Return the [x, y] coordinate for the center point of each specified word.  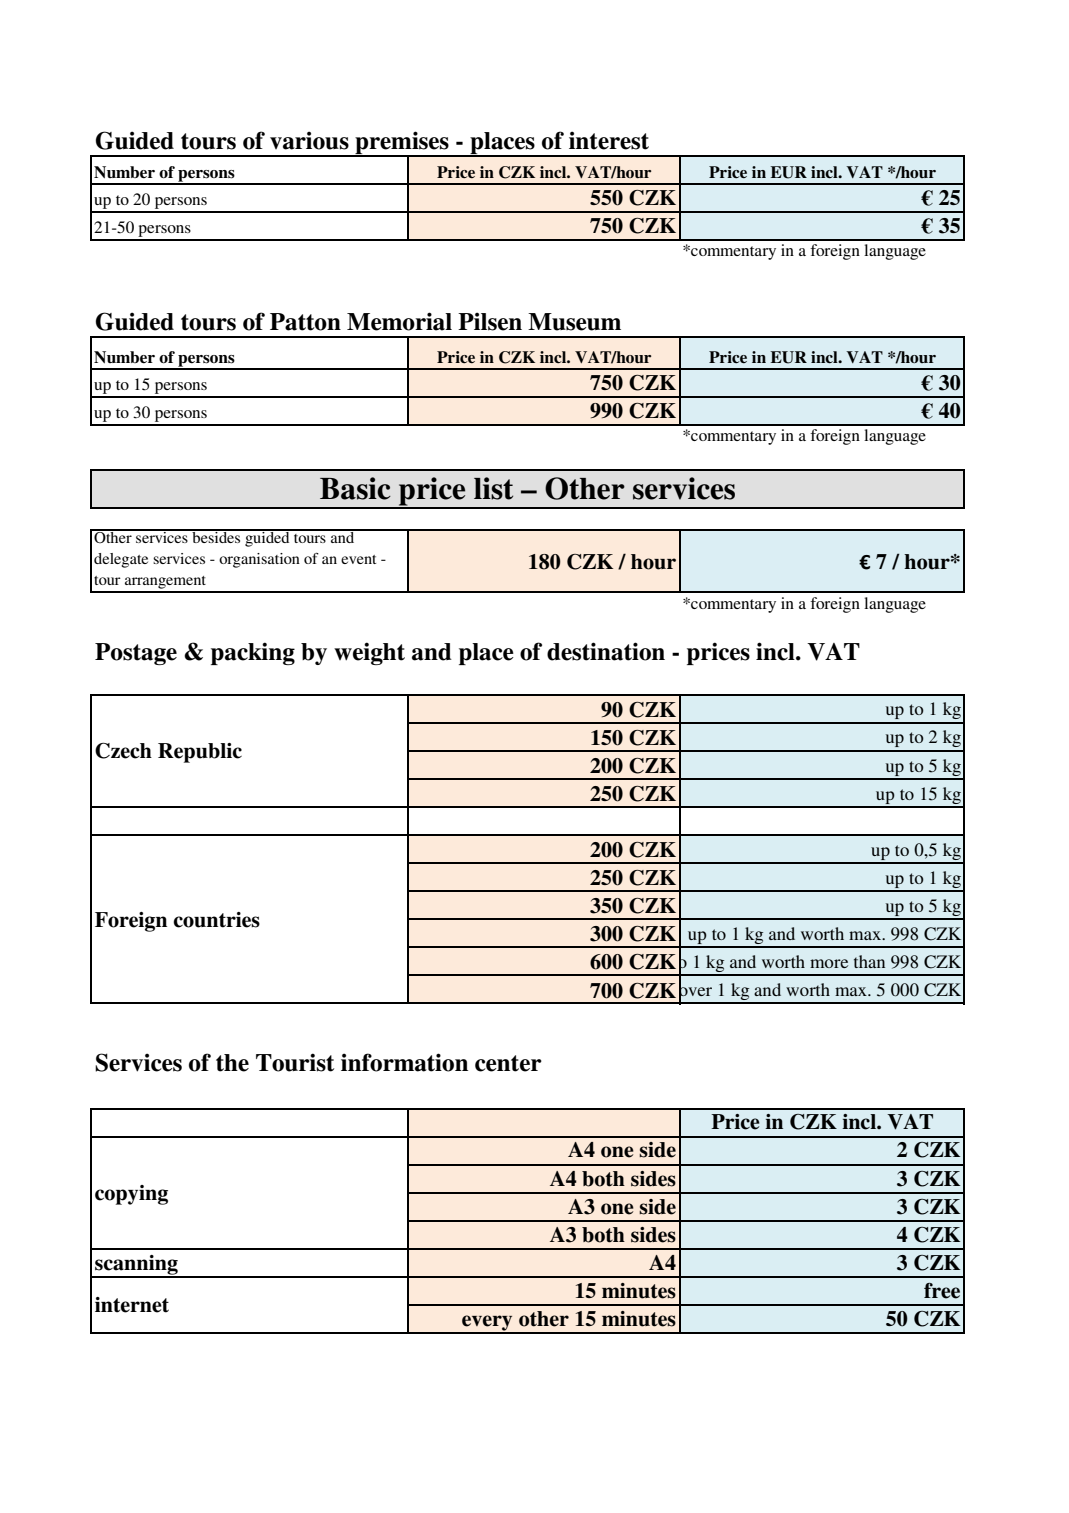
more [829, 963]
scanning [136, 1266]
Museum [574, 322]
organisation [259, 560]
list [493, 488]
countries [216, 920]
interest [609, 140]
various [309, 140]
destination [606, 651]
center [508, 1063]
